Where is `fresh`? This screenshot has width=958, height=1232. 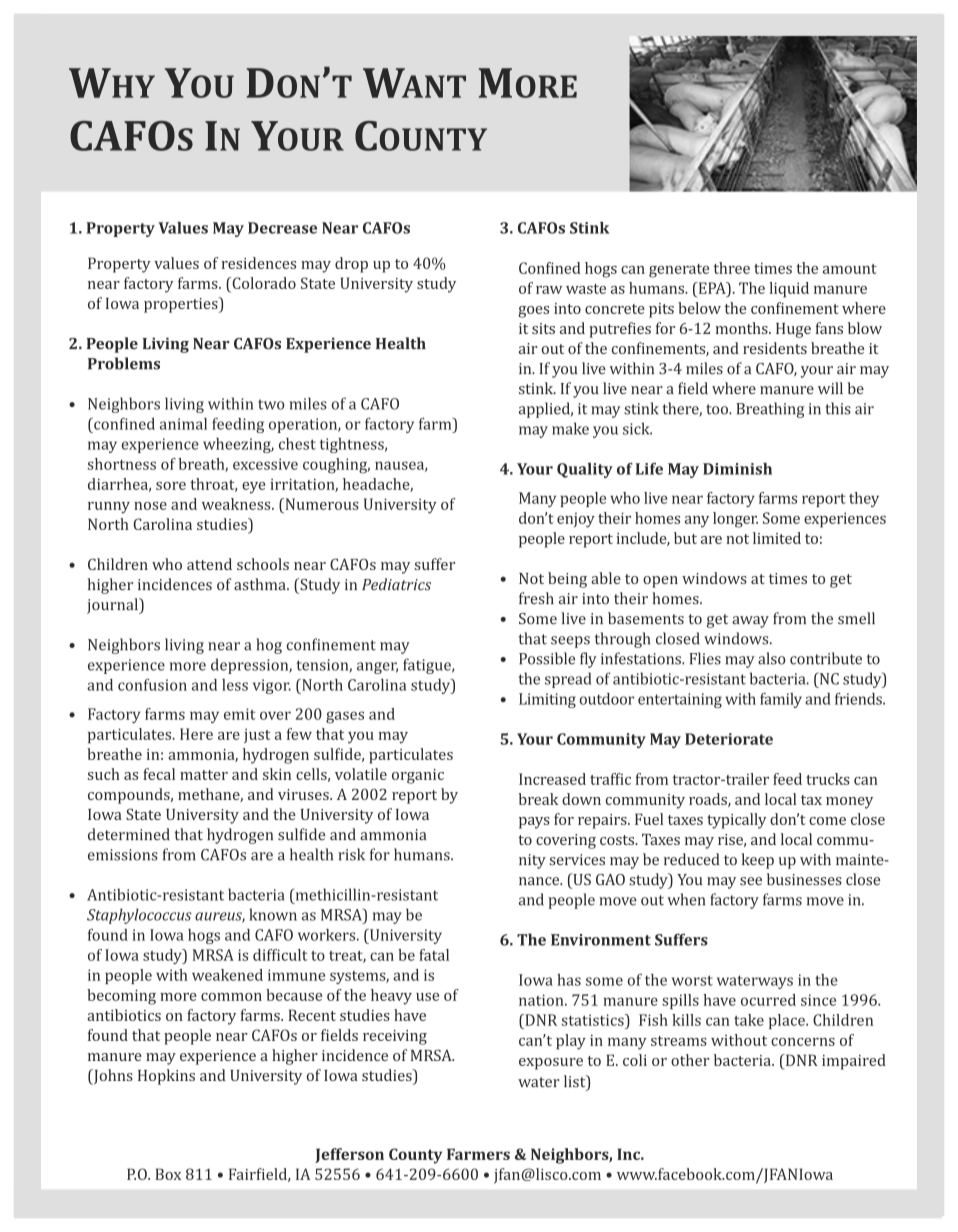
fresh is located at coordinates (536, 598).
